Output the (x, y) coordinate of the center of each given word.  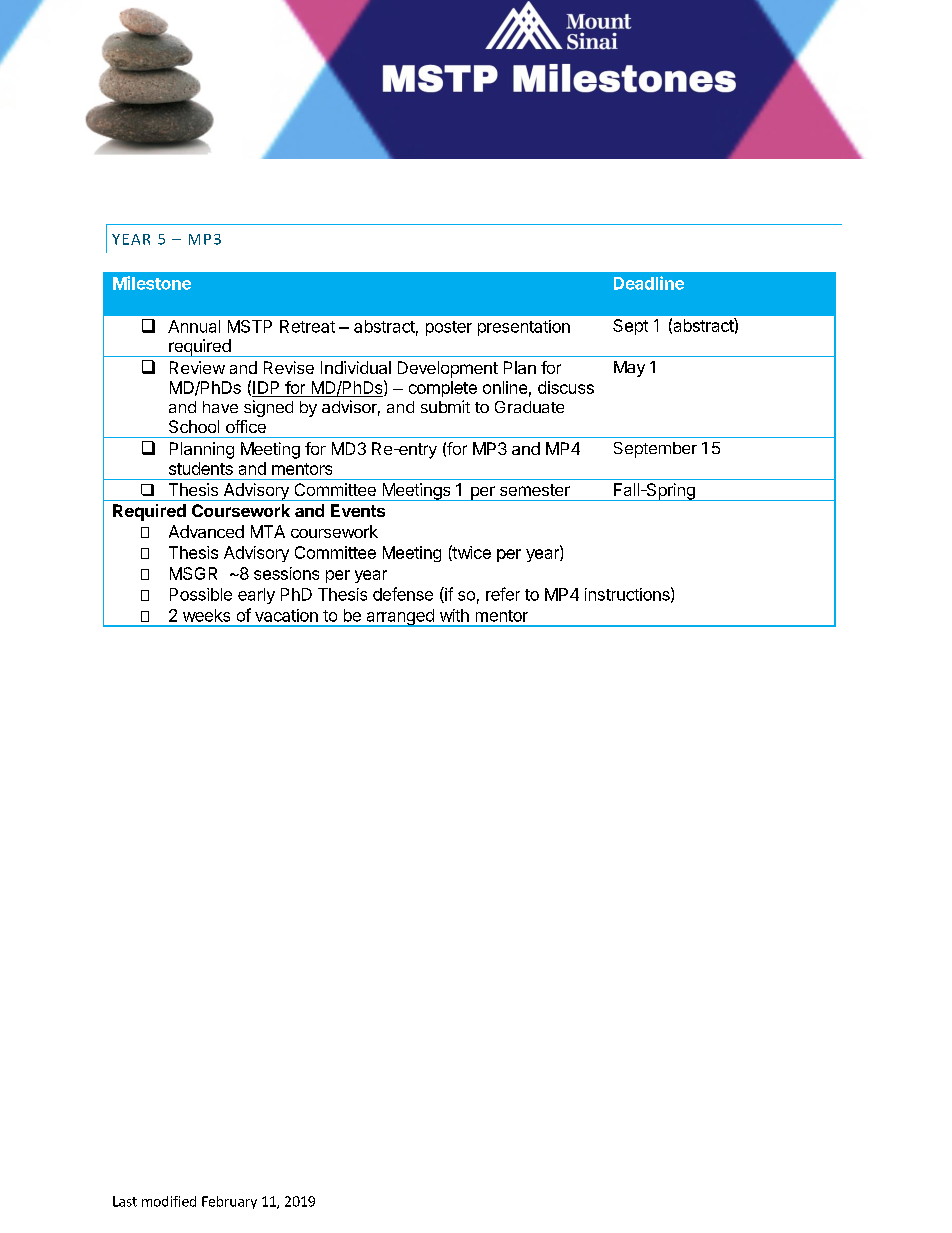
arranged (400, 618)
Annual (194, 326)
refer (503, 594)
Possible (201, 594)
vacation (286, 615)
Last (125, 1201)
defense (403, 594)
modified (169, 1201)
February (229, 1202)
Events (358, 510)
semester (535, 490)
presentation (524, 328)
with (454, 615)
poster (449, 328)
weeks (206, 615)
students (201, 468)
